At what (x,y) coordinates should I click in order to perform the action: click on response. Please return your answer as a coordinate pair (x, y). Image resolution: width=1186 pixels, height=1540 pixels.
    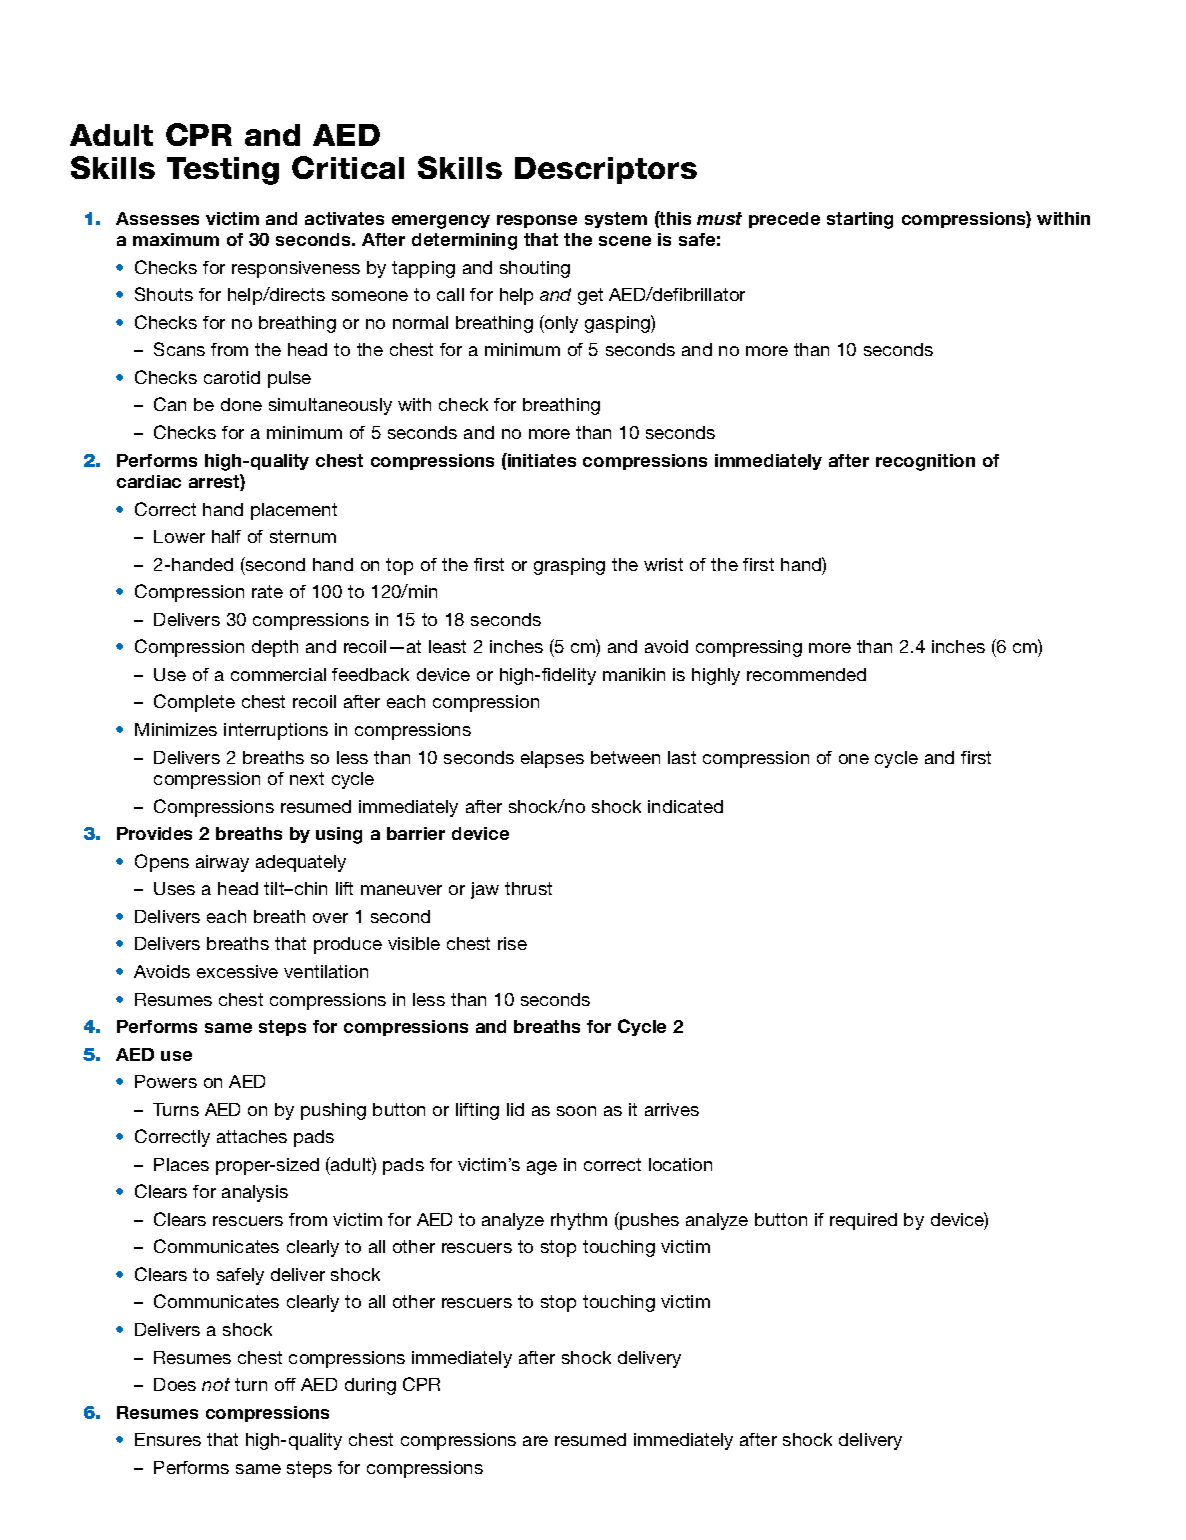
    Looking at the image, I should click on (537, 221).
